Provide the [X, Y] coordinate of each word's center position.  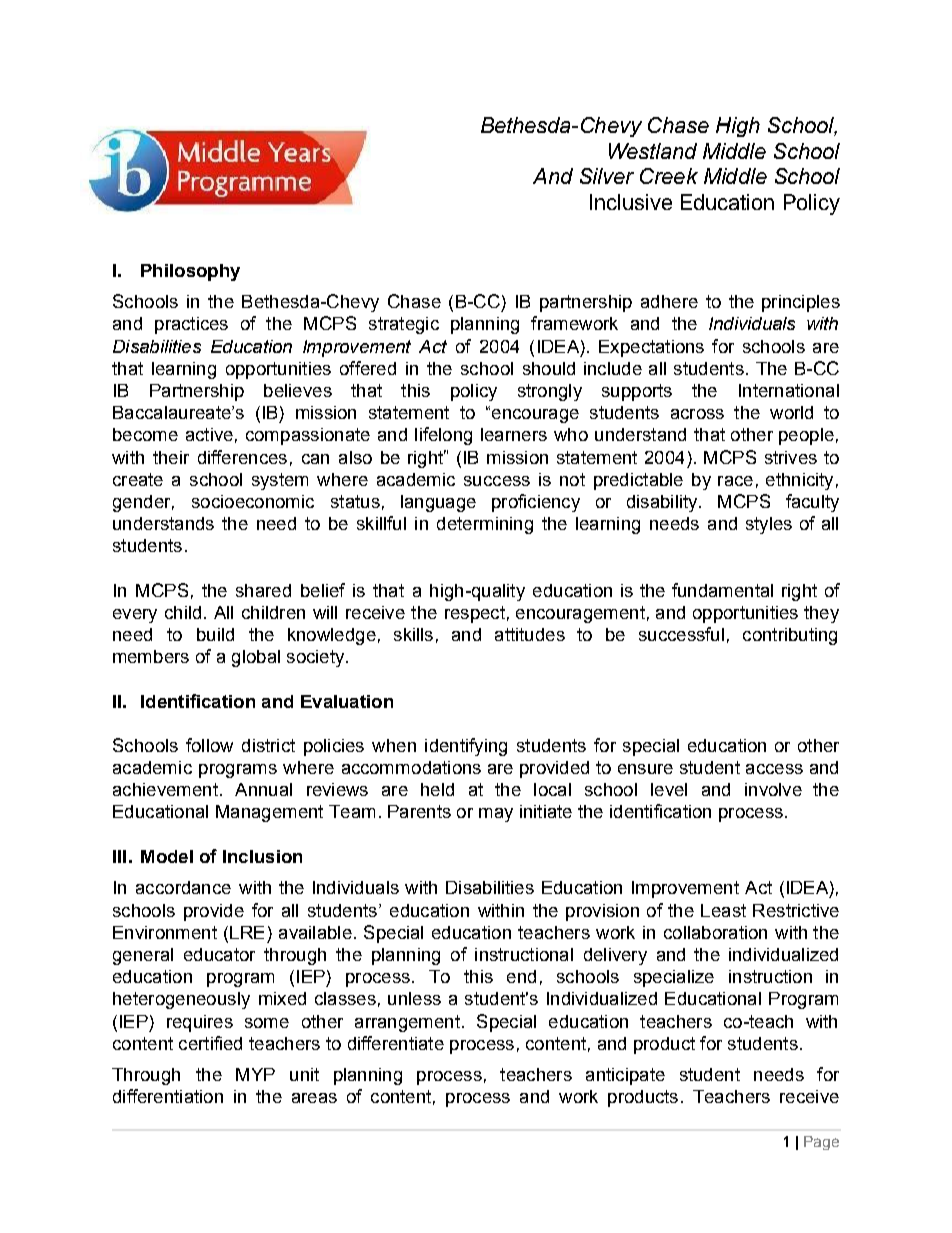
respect [475, 614]
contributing [790, 636]
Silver [607, 176]
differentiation [168, 1096]
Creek [669, 176]
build [215, 634]
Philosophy [190, 272]
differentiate [396, 1043]
